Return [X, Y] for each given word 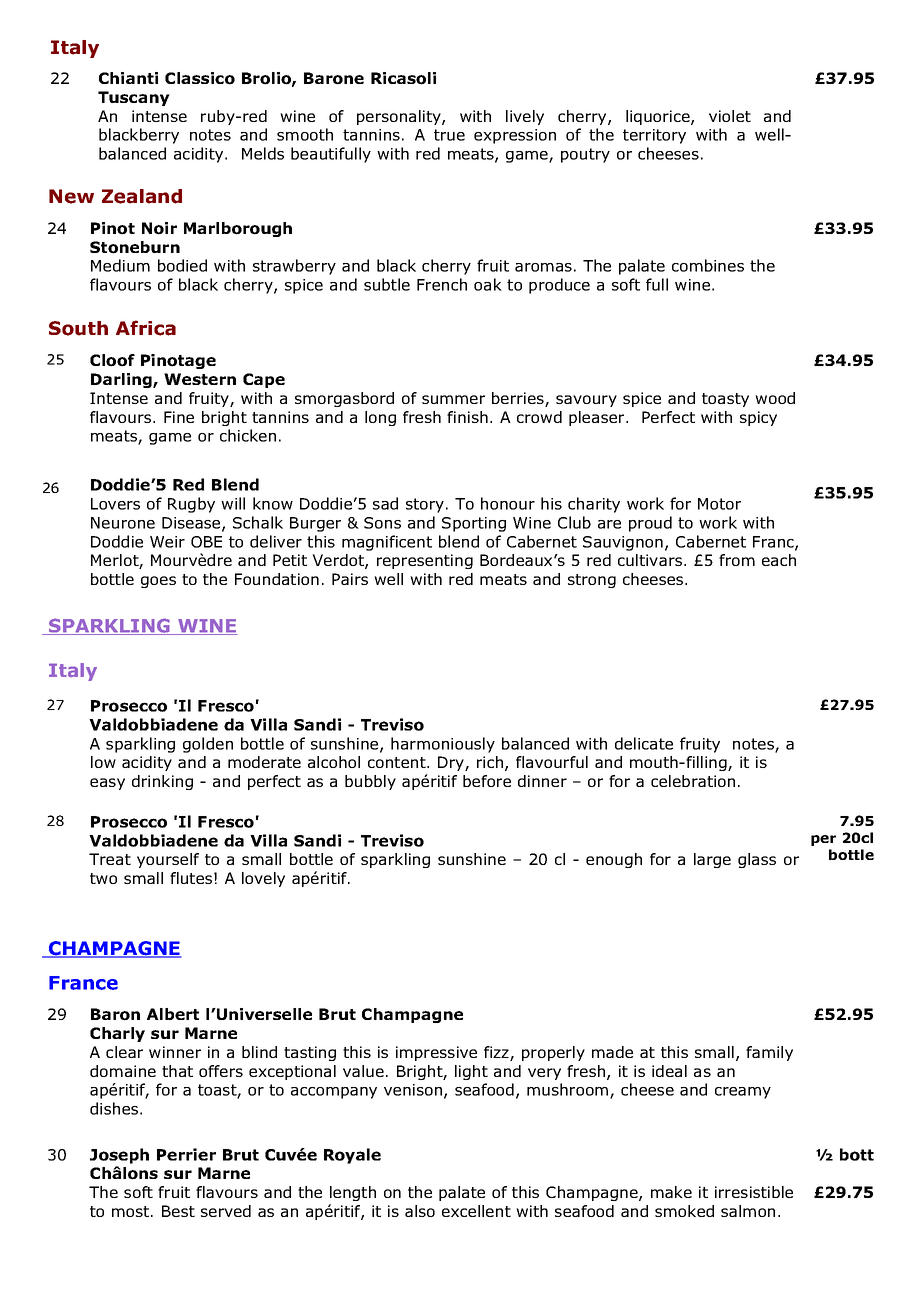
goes [158, 582]
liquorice [659, 117]
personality [400, 117]
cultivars [651, 560]
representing [425, 561]
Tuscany [134, 98]
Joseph [119, 1156]
